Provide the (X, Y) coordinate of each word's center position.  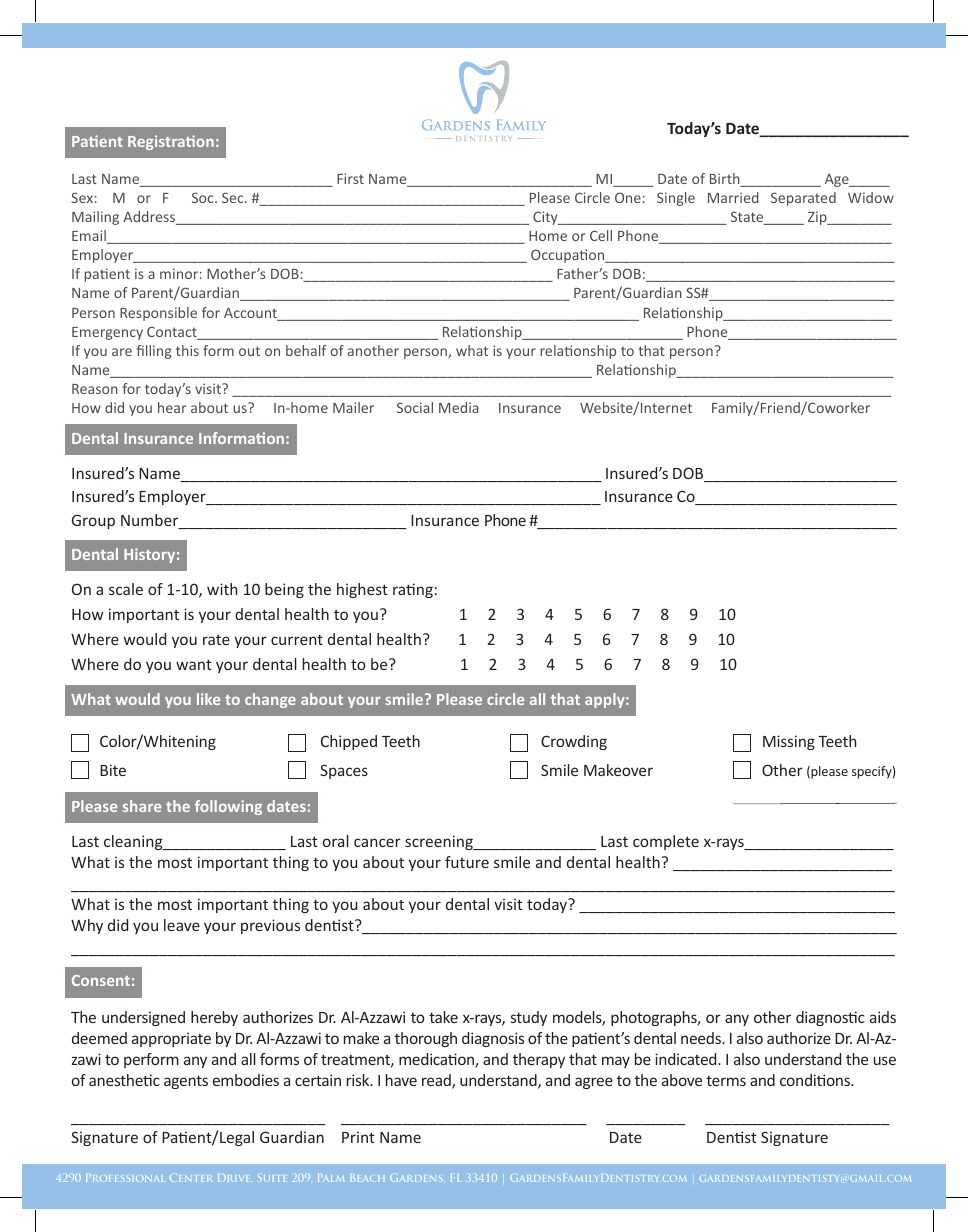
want (194, 664)
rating (413, 590)
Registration (171, 142)
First (350, 178)
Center (191, 1178)
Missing (789, 742)
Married (733, 197)
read (437, 1081)
